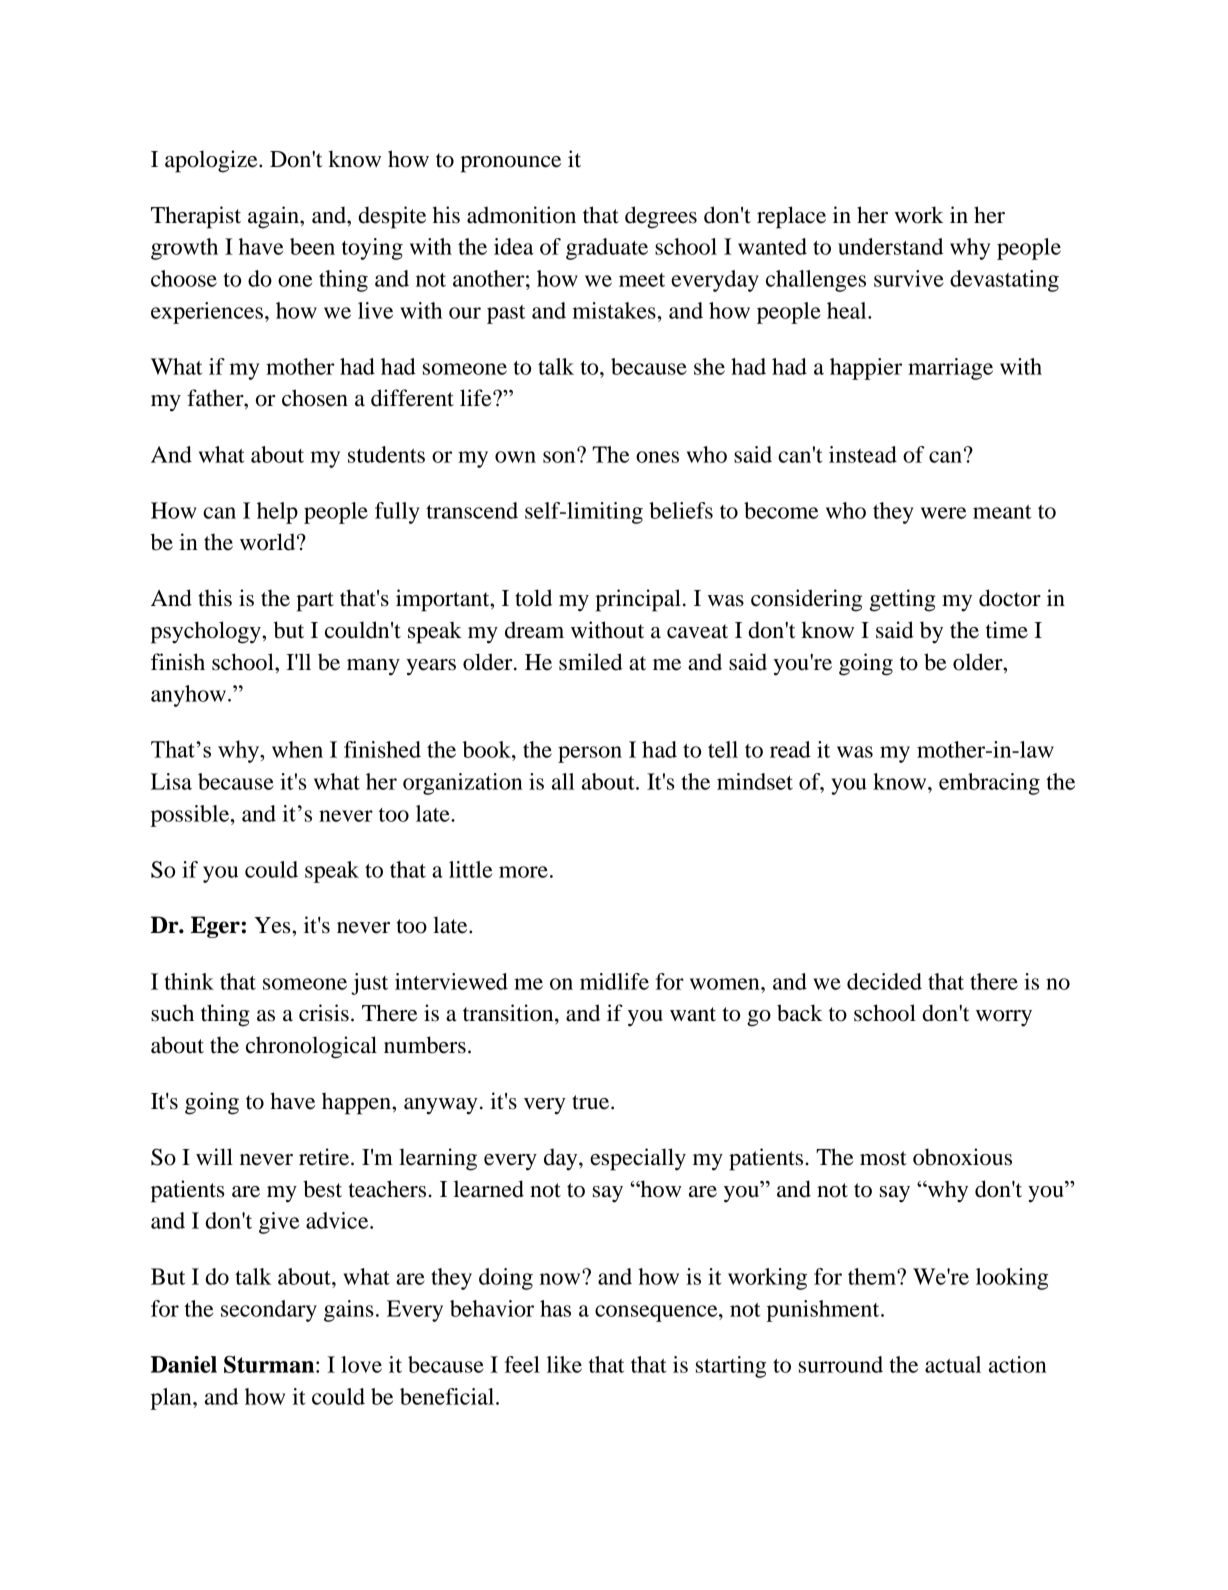 The height and width of the document is (1590, 1228). What do you see at coordinates (273, 925) in the document?
I see `Yes` at bounding box center [273, 925].
